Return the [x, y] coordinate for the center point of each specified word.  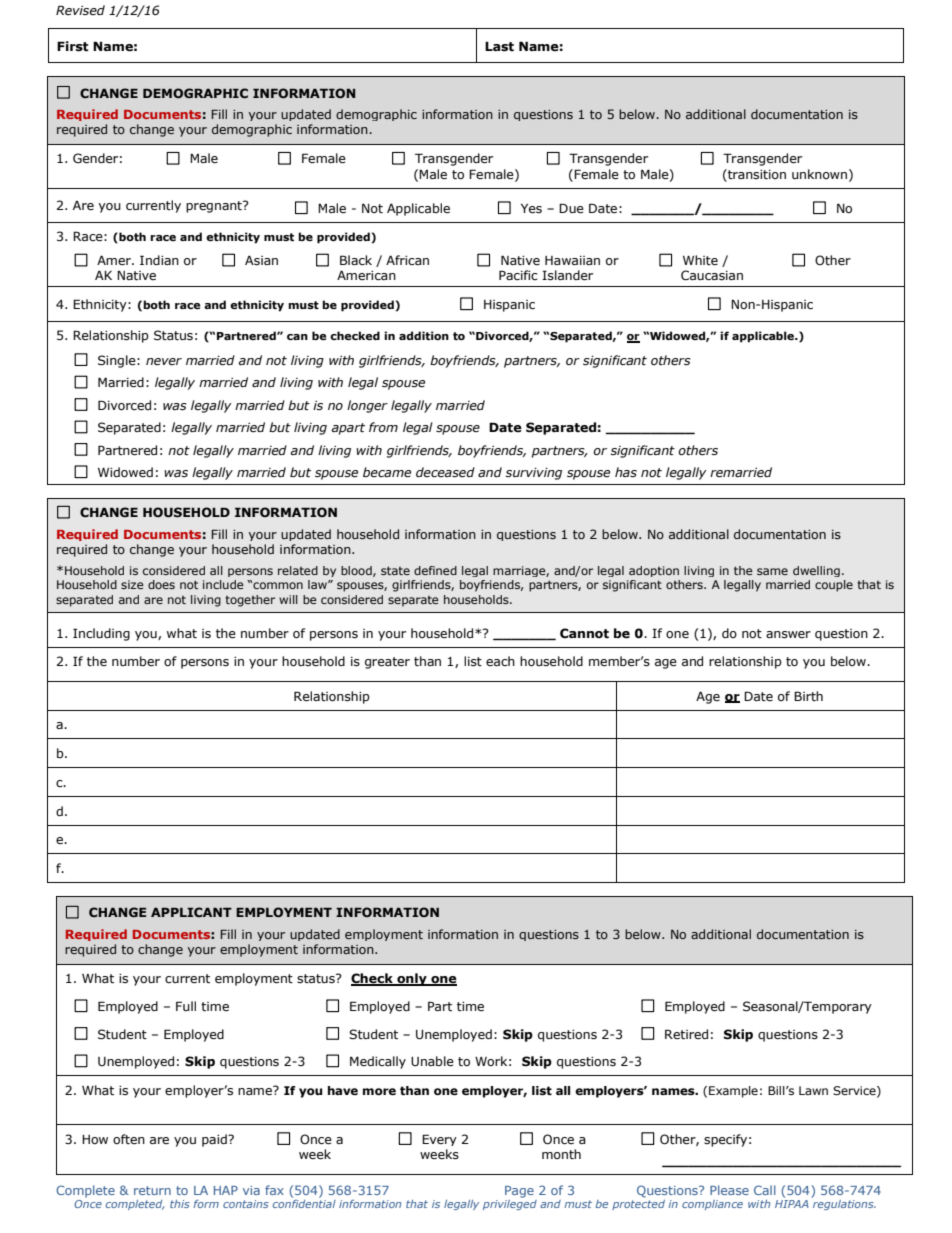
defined [435, 570]
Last [499, 46]
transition [756, 174]
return [152, 1190]
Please [729, 1190]
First [73, 46]
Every [439, 1140]
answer [788, 635]
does [161, 584]
